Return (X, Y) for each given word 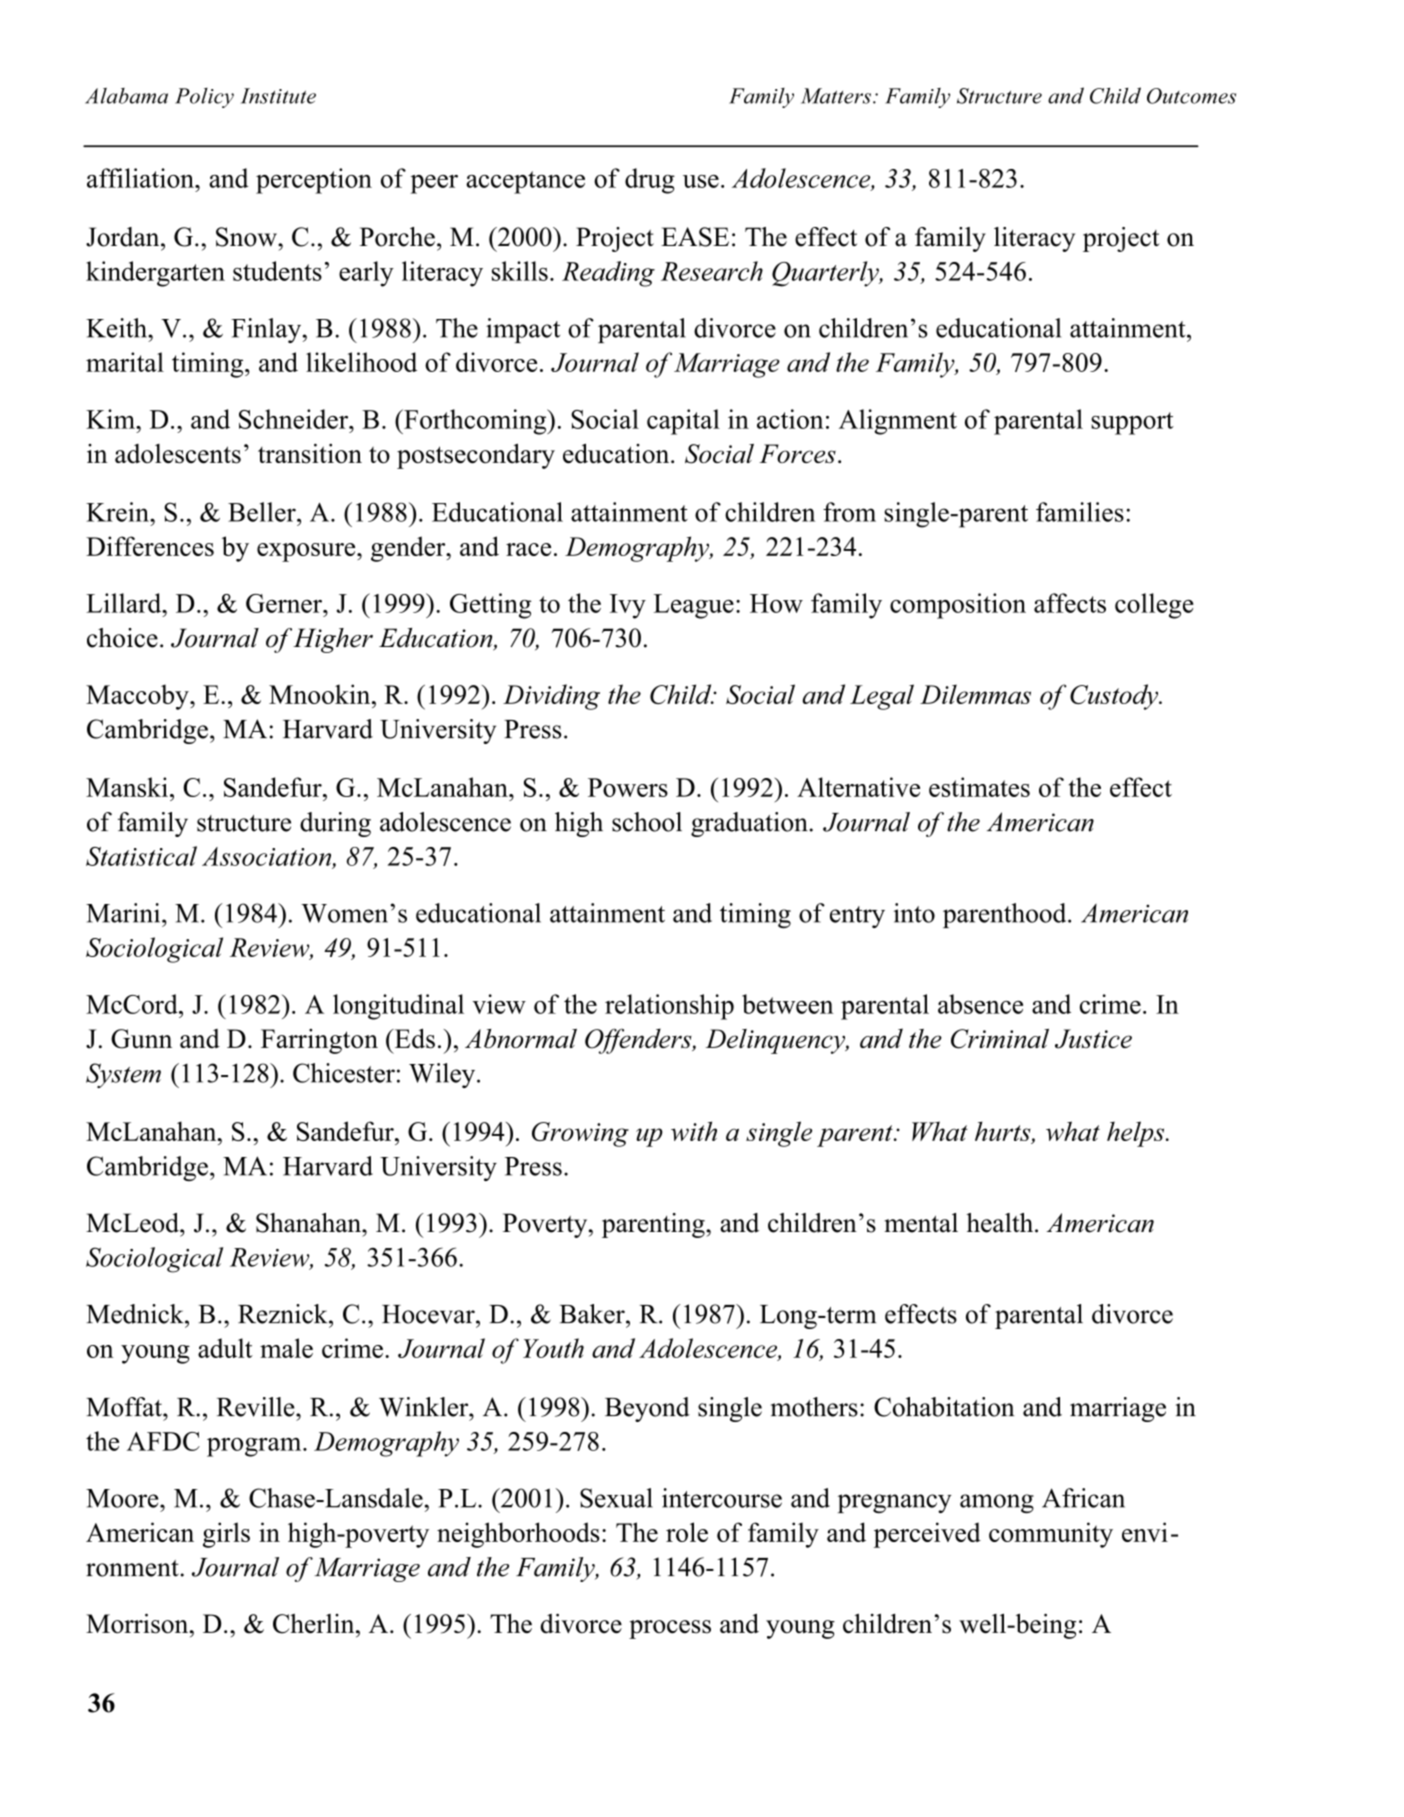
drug (650, 181)
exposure (307, 552)
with (694, 1131)
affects (1070, 603)
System (123, 1075)
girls (226, 1535)
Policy (204, 98)
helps (1137, 1134)
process (670, 1629)
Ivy (628, 606)
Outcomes (1191, 96)
